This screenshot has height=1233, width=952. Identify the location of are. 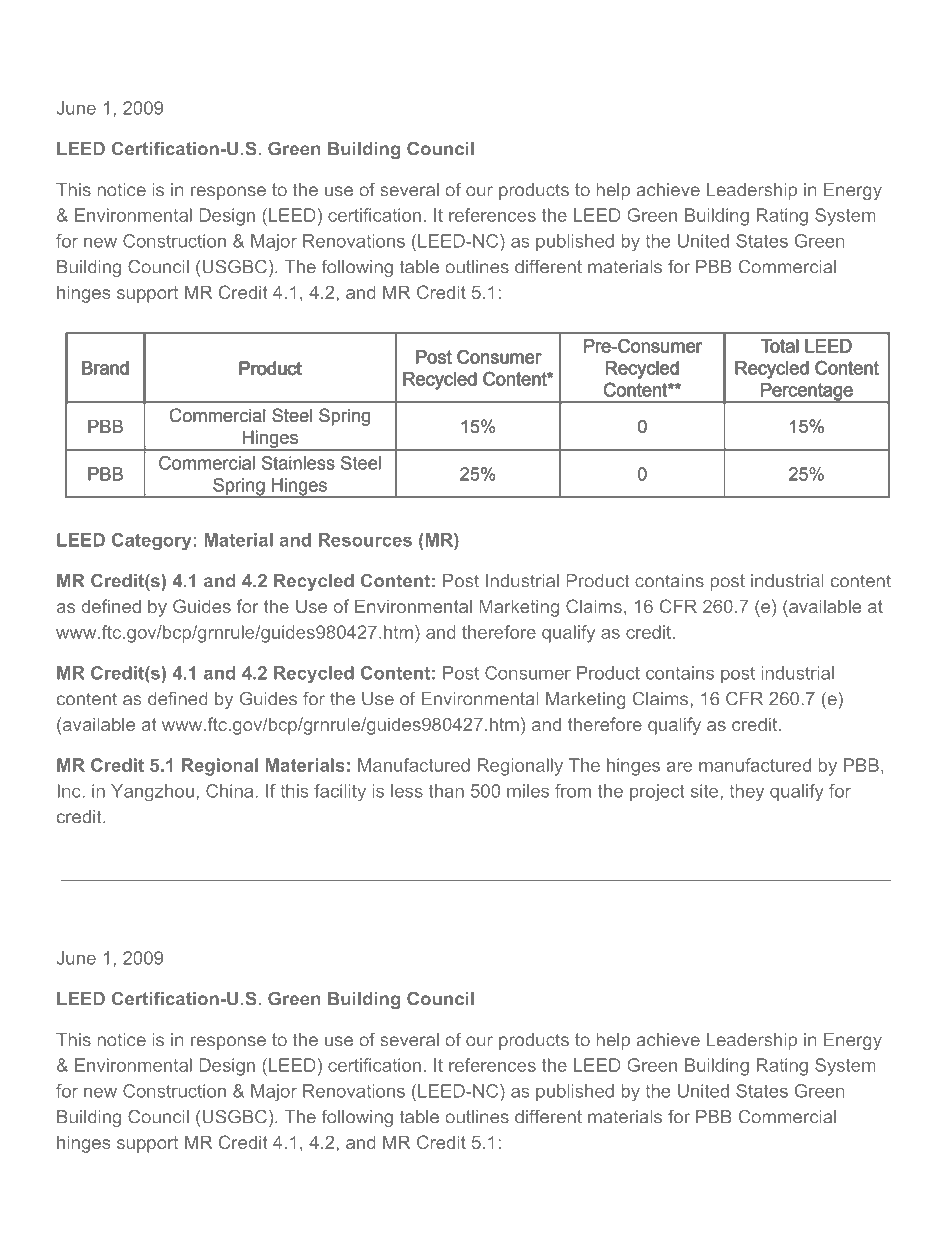
(680, 767).
